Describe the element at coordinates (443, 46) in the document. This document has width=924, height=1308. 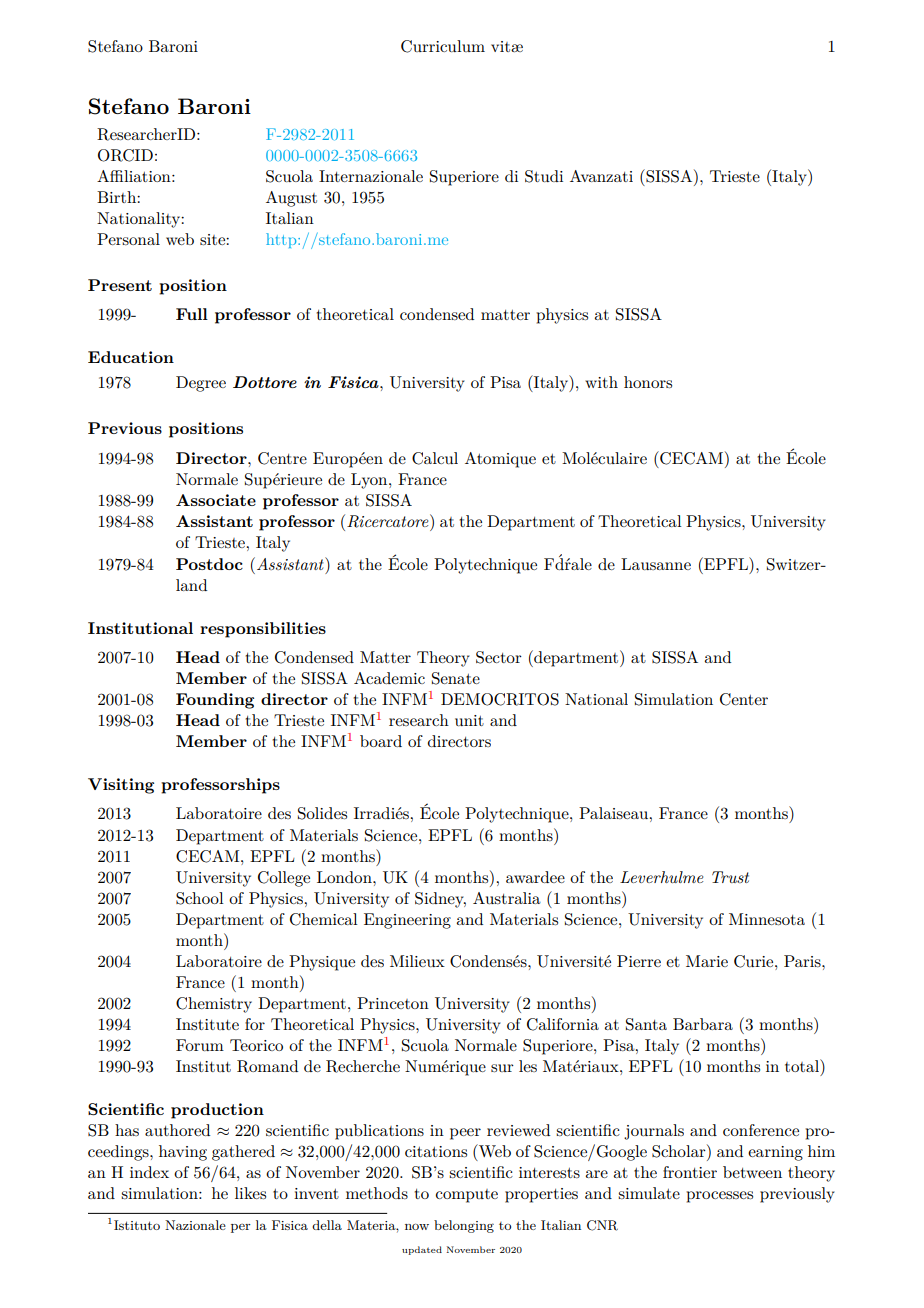
I see `Curriculum` at that location.
